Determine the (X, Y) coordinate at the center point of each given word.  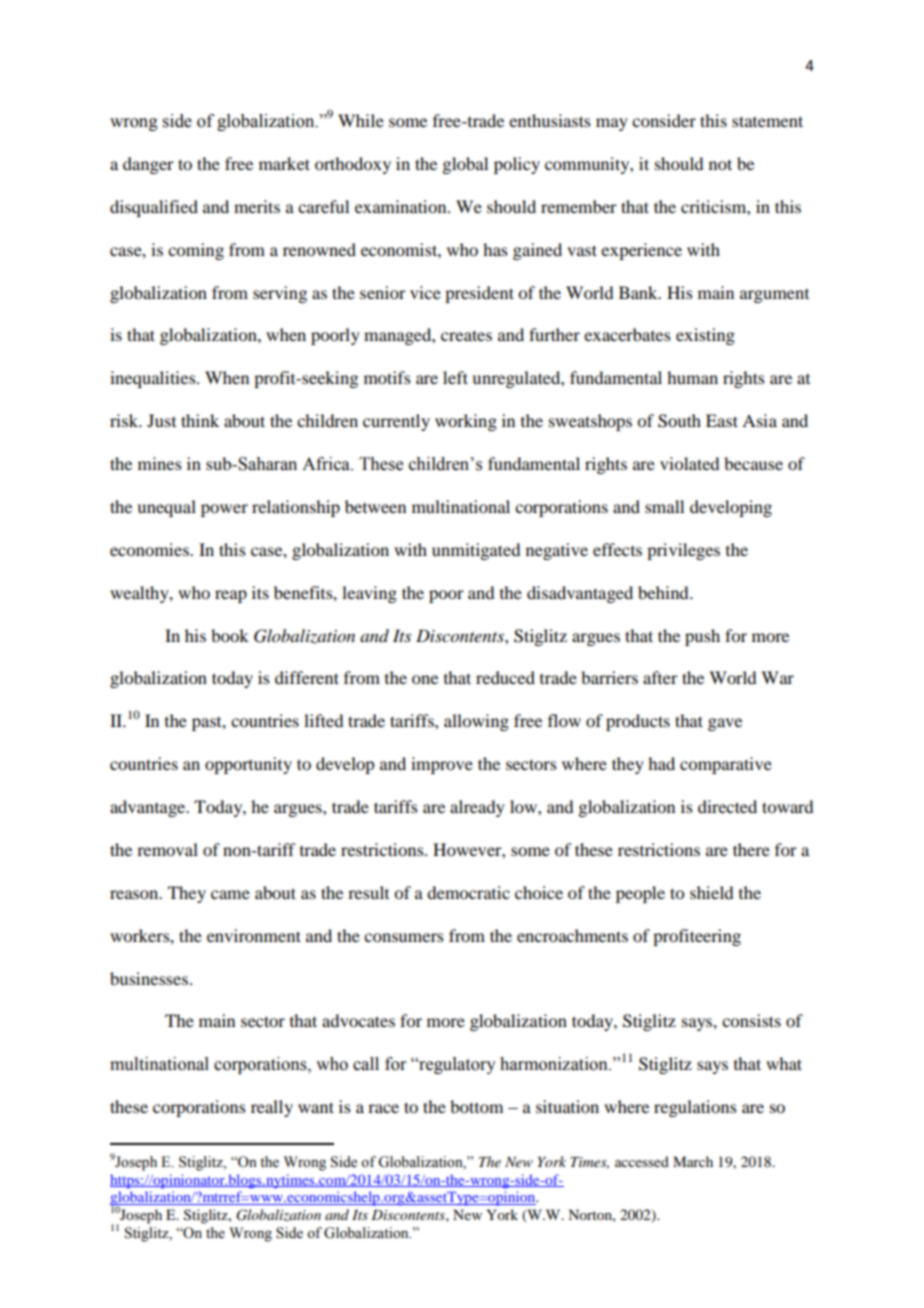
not (720, 164)
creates (466, 335)
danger (148, 165)
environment (254, 935)
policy (517, 165)
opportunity (248, 765)
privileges (683, 551)
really (272, 1108)
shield (711, 892)
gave (725, 724)
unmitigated (476, 551)
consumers (404, 937)
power (224, 510)
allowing (476, 722)
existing (705, 336)
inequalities (154, 379)
